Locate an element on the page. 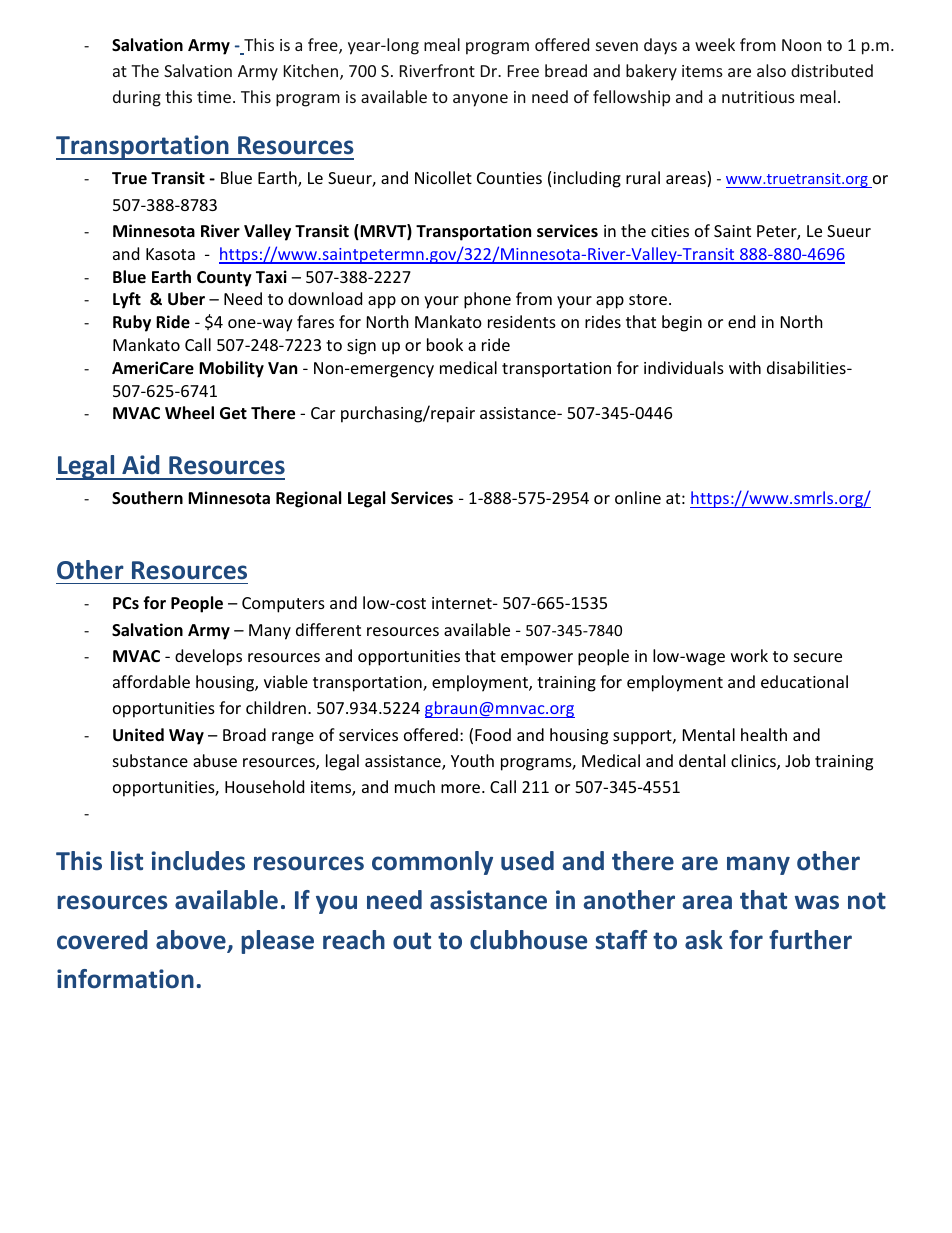 This document has height=1233, width=952. above is located at coordinates (192, 941).
